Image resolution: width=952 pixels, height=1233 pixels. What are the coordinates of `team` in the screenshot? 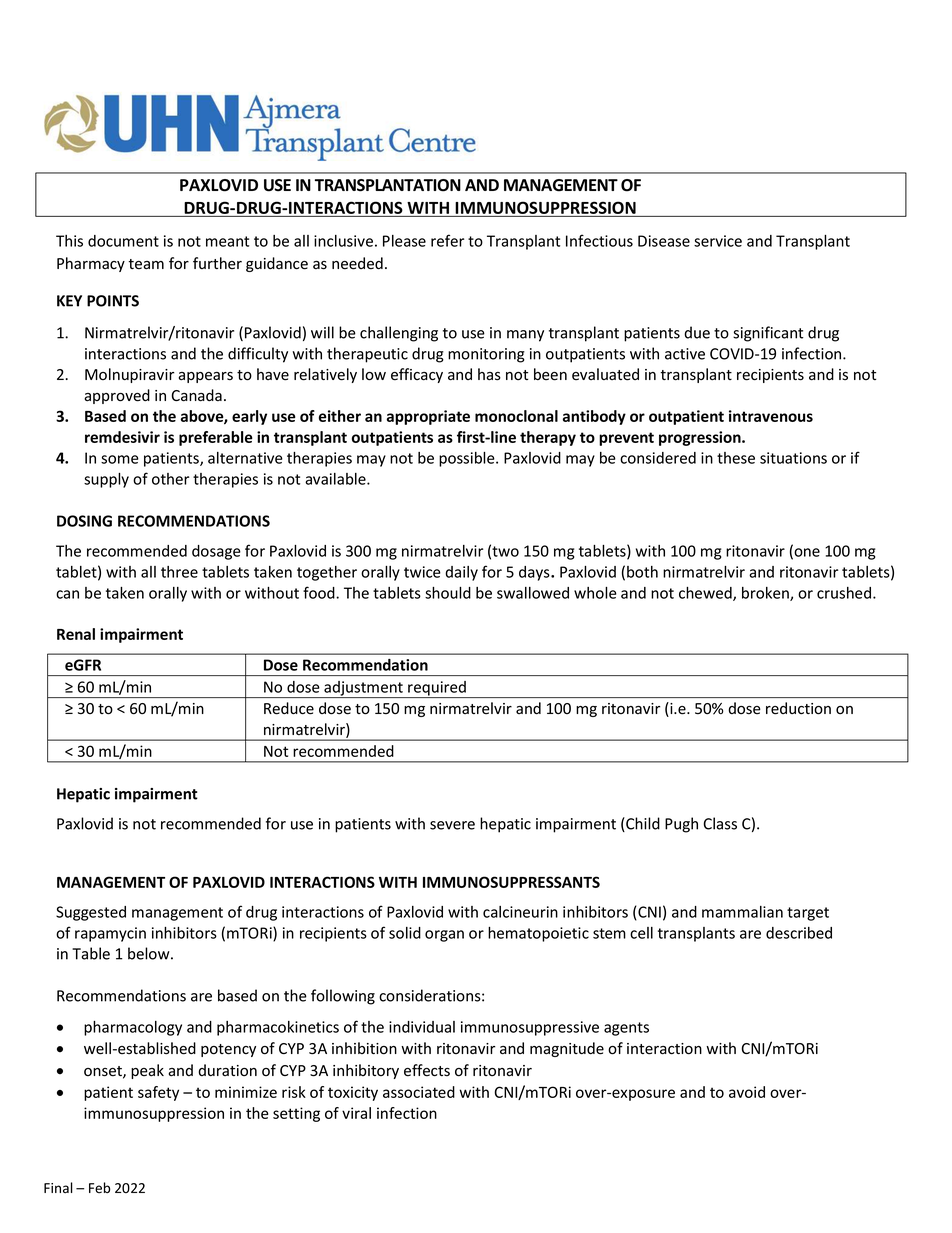 It's located at (146, 264).
